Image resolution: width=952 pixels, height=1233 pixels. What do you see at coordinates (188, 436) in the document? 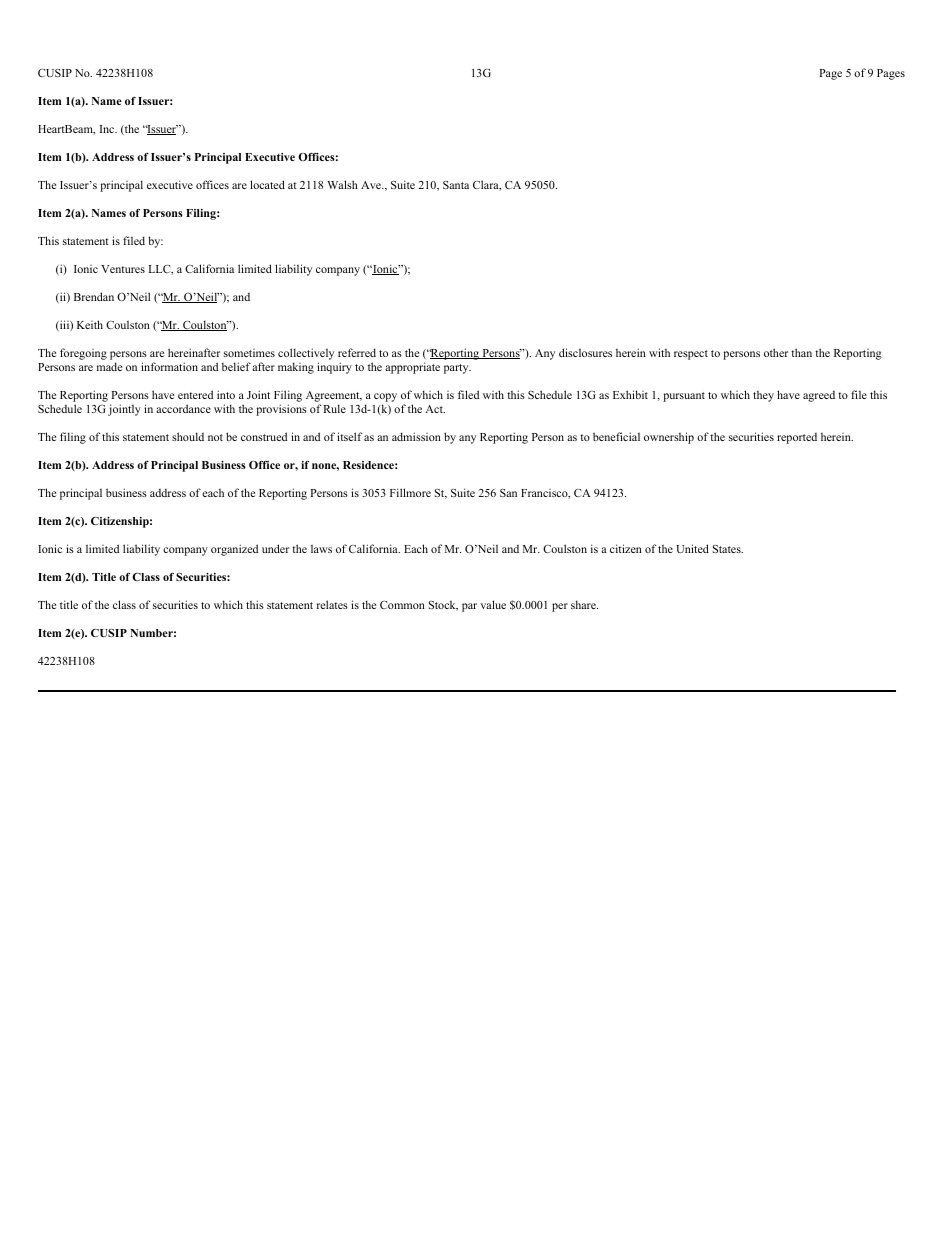
I see `should` at bounding box center [188, 436].
